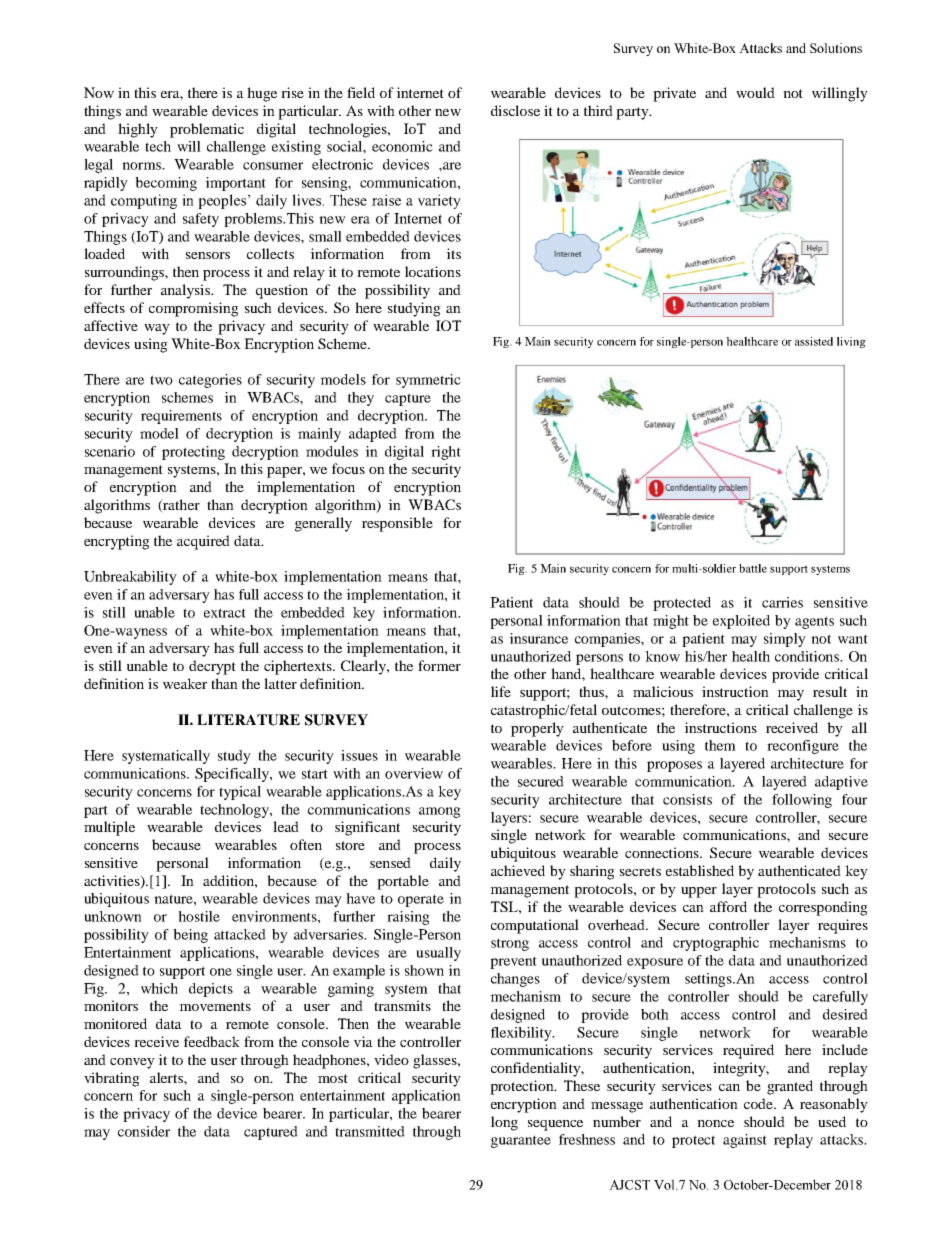  Describe the element at coordinates (181, 417) in the page. I see `requirements` at that location.
